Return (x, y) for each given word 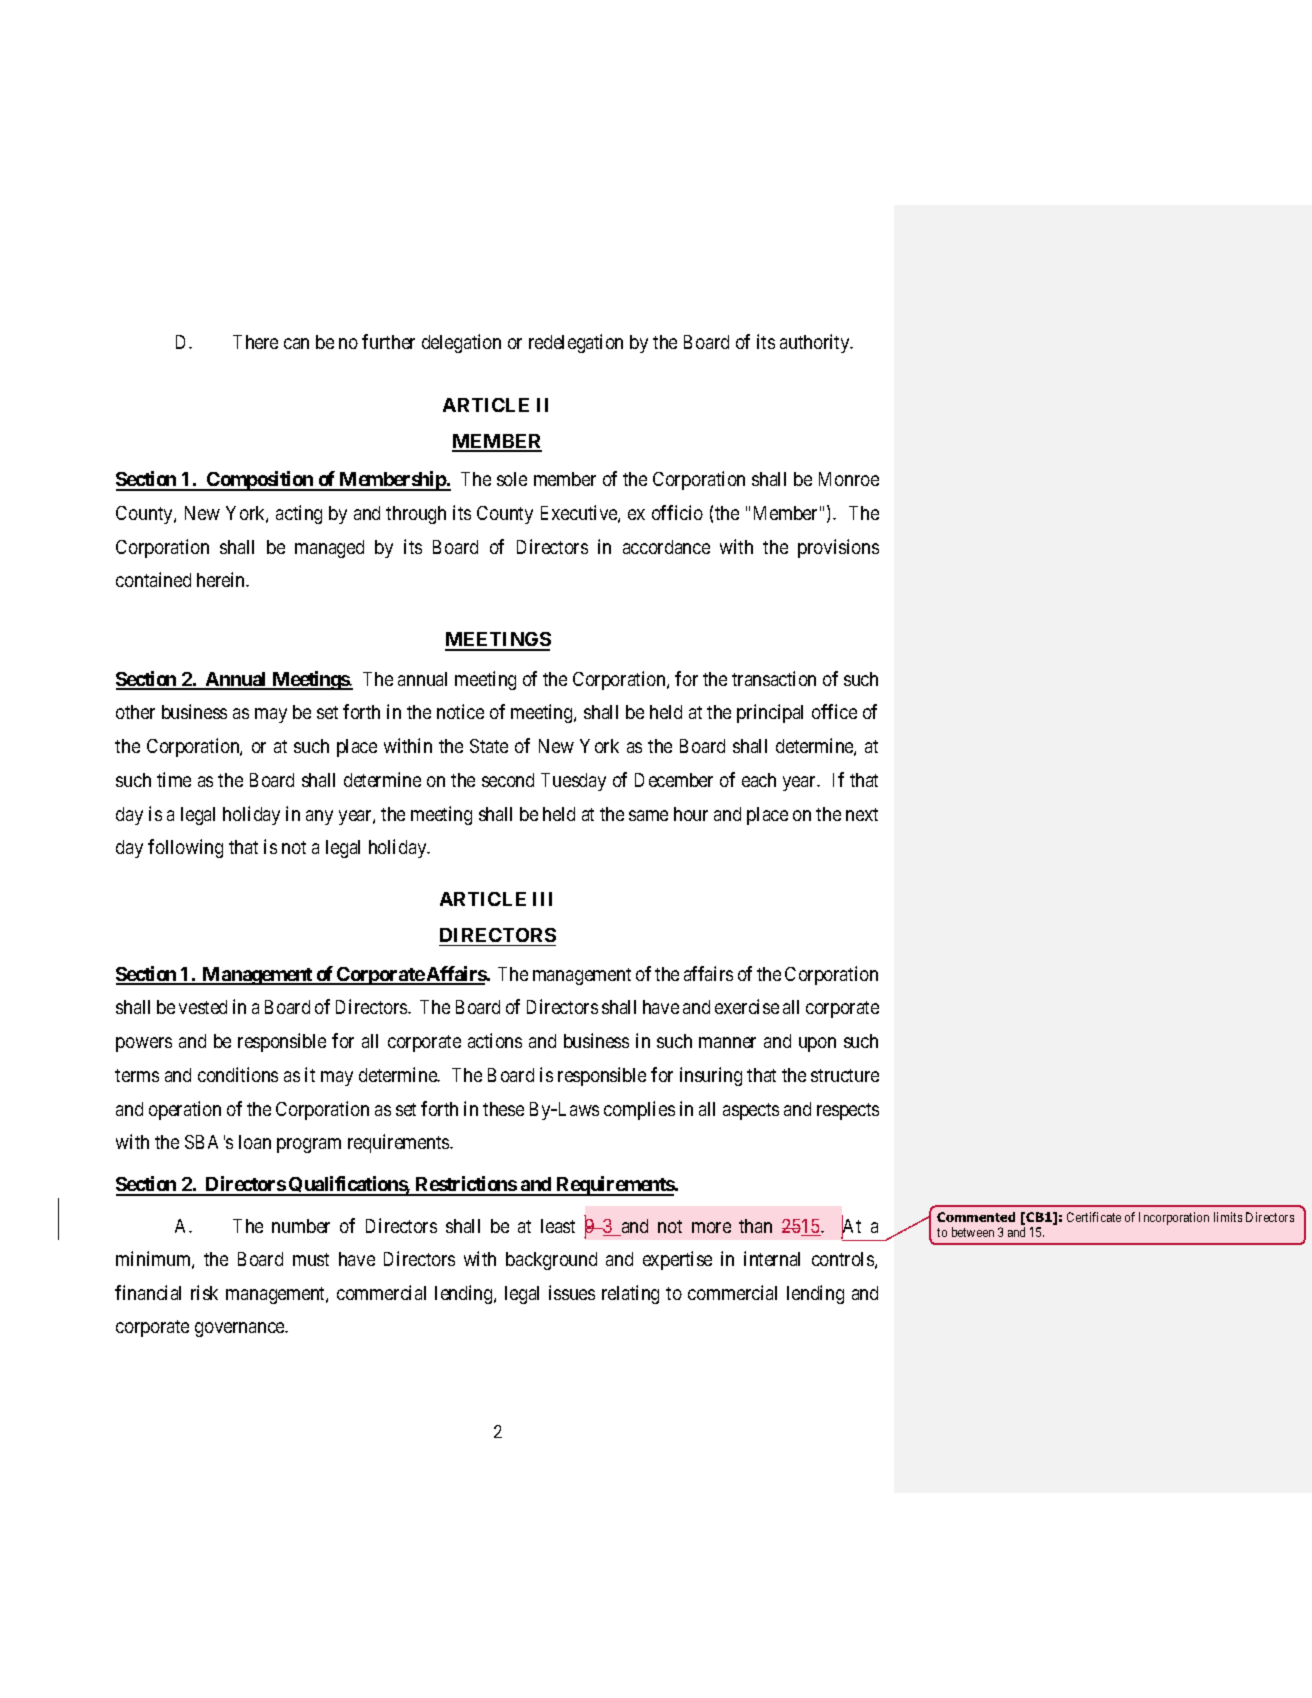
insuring (711, 1076)
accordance (666, 547)
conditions (238, 1074)
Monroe (849, 479)
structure (845, 1075)
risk (204, 1292)
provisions (838, 548)
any (319, 817)
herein (222, 579)
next (862, 814)
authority (816, 343)
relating (630, 1294)
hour (691, 814)
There (255, 342)
